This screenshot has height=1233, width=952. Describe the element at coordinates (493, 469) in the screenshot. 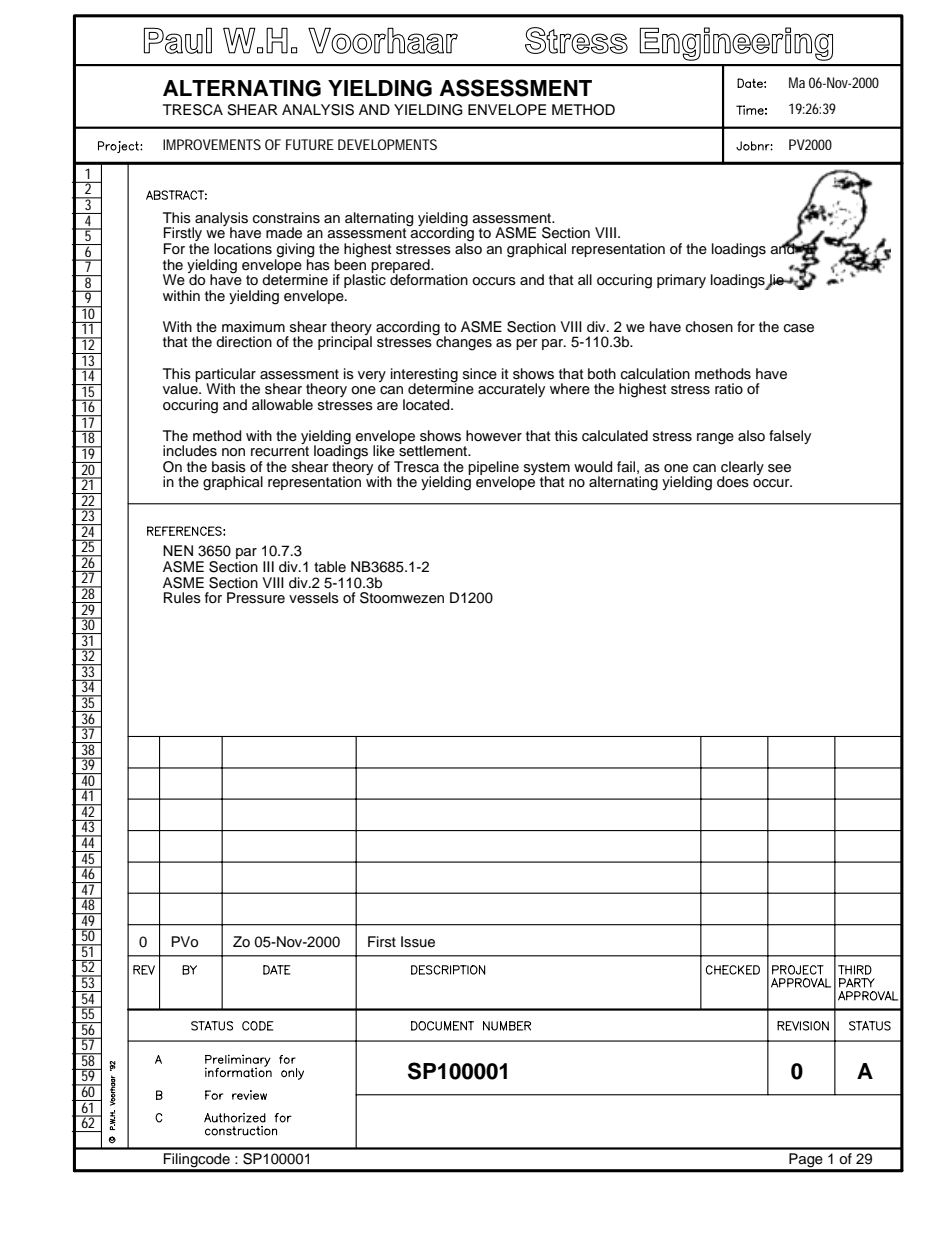

I see `pipeline` at that location.
